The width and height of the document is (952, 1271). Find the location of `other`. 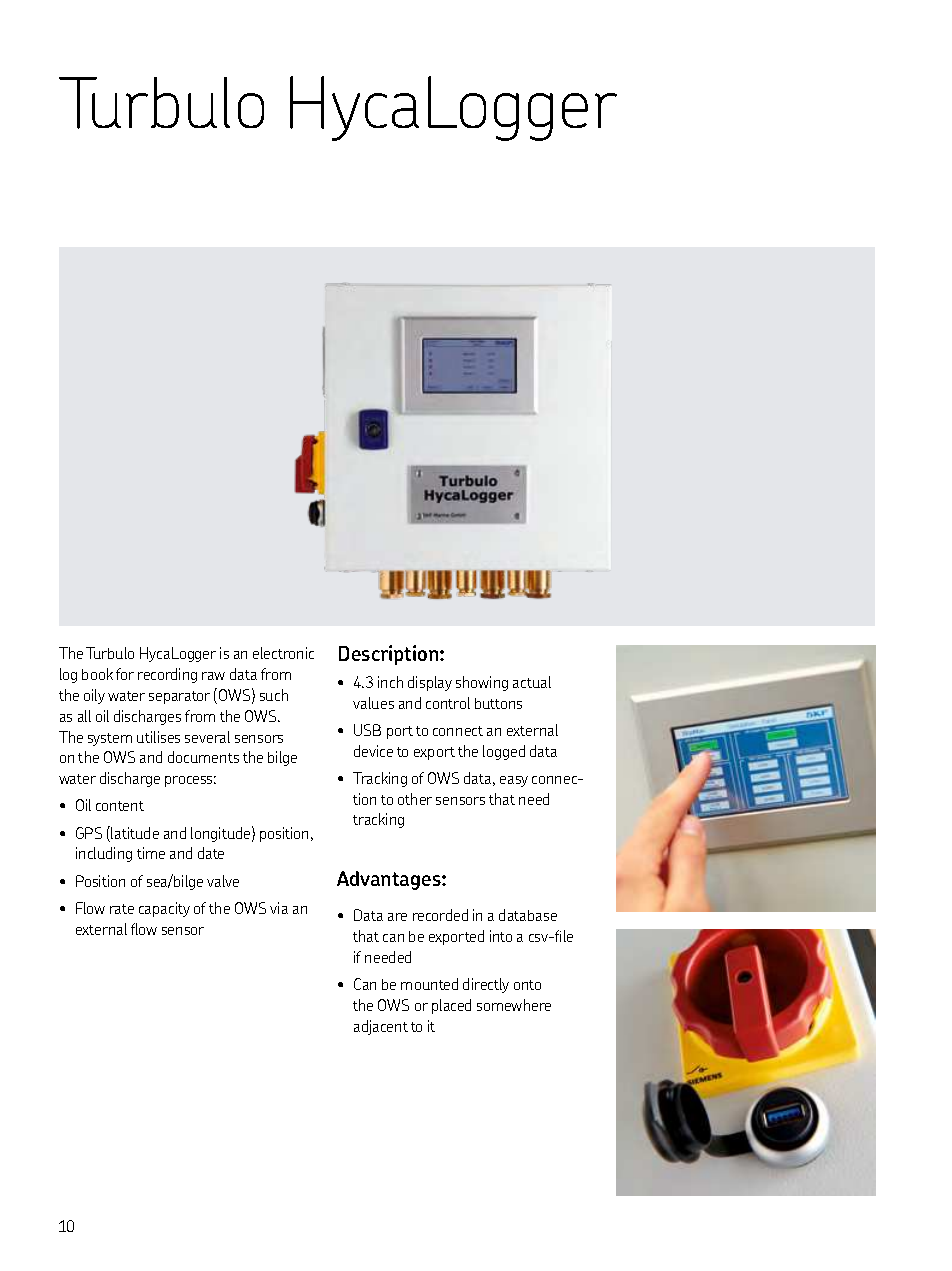

other is located at coordinates (415, 799).
